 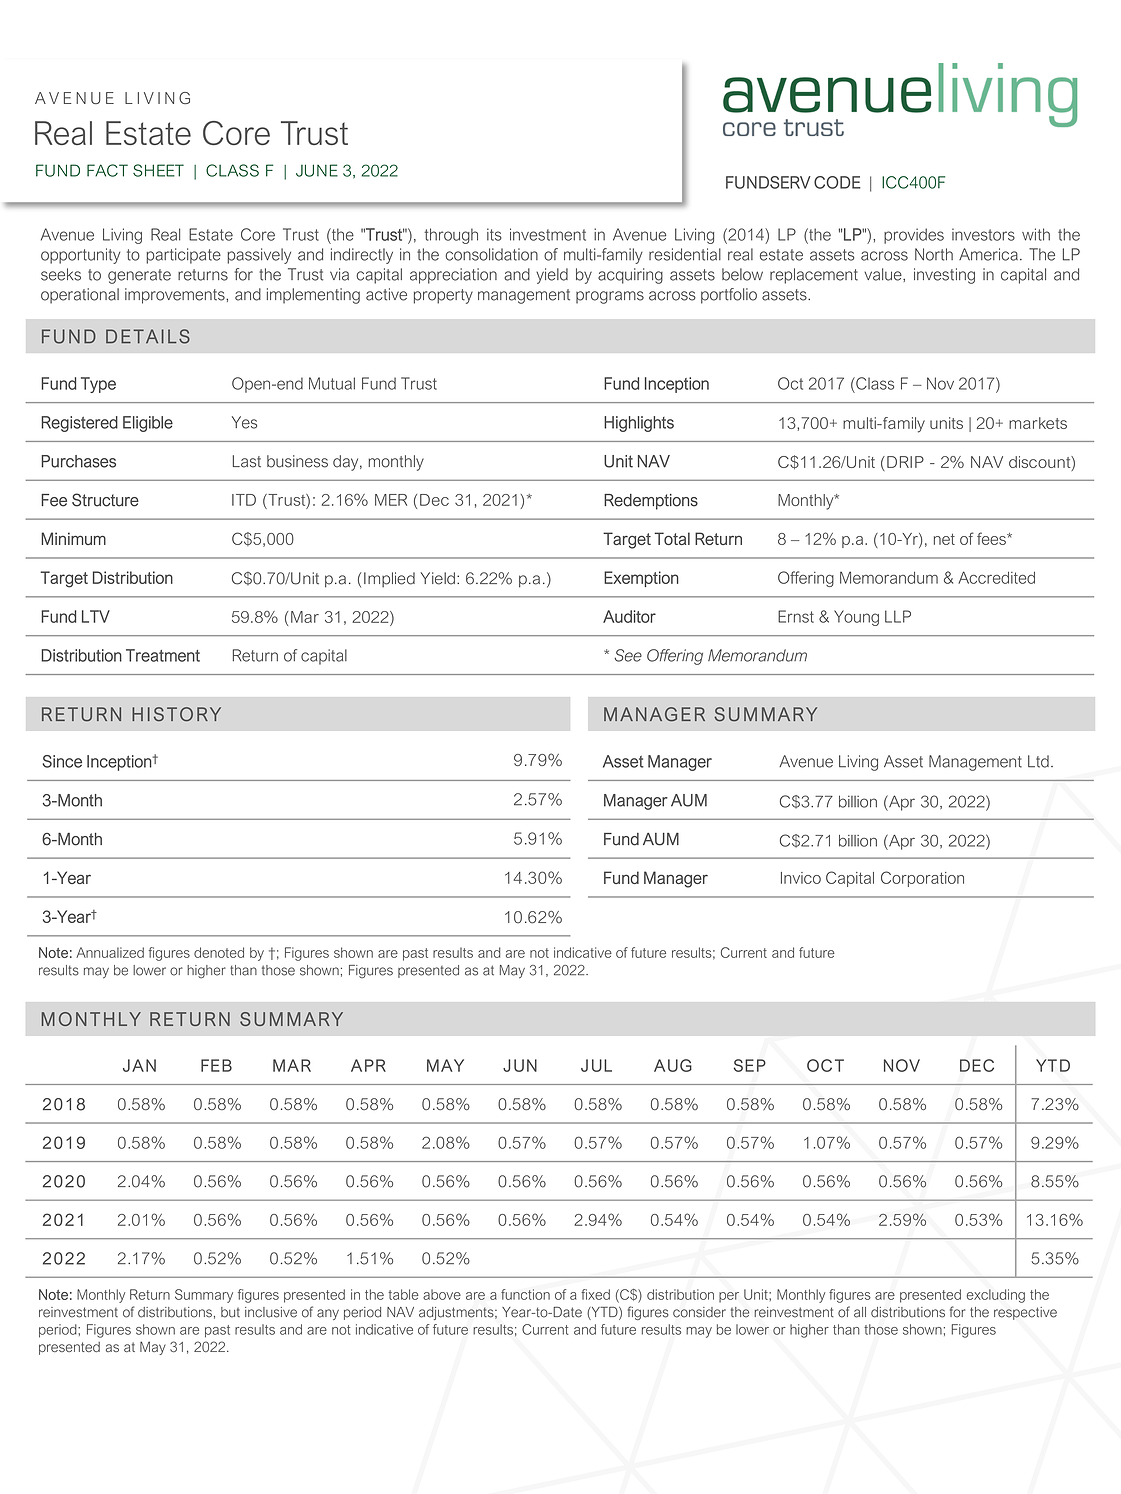 What do you see at coordinates (163, 655) in the screenshot?
I see `Treatment` at bounding box center [163, 655].
